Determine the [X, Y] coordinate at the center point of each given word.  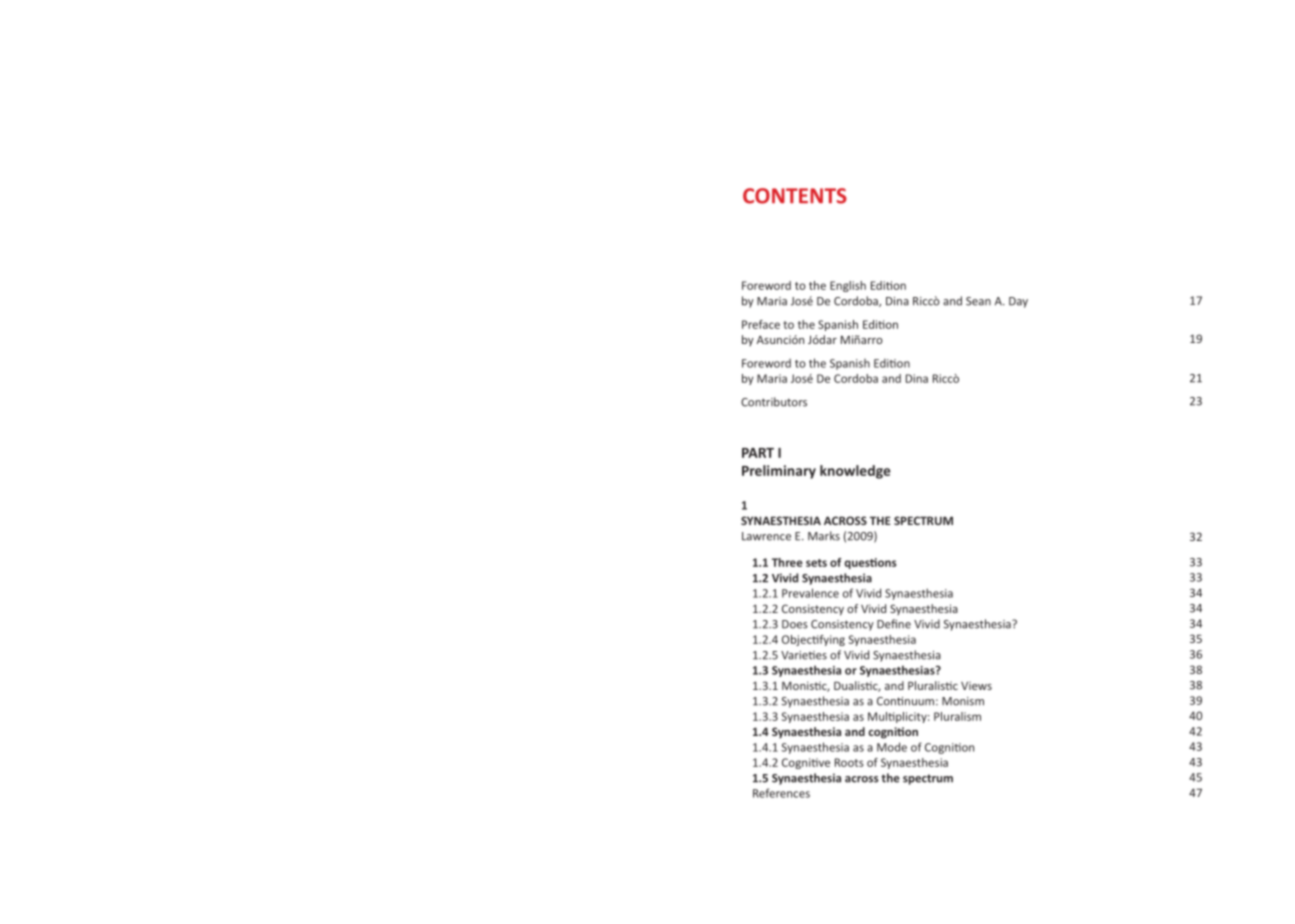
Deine [894, 624]
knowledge [855, 472]
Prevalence [810, 593]
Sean [978, 301]
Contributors [774, 402]
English [848, 286]
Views [976, 685]
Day [1018, 302]
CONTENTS [795, 196]
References [781, 793]
